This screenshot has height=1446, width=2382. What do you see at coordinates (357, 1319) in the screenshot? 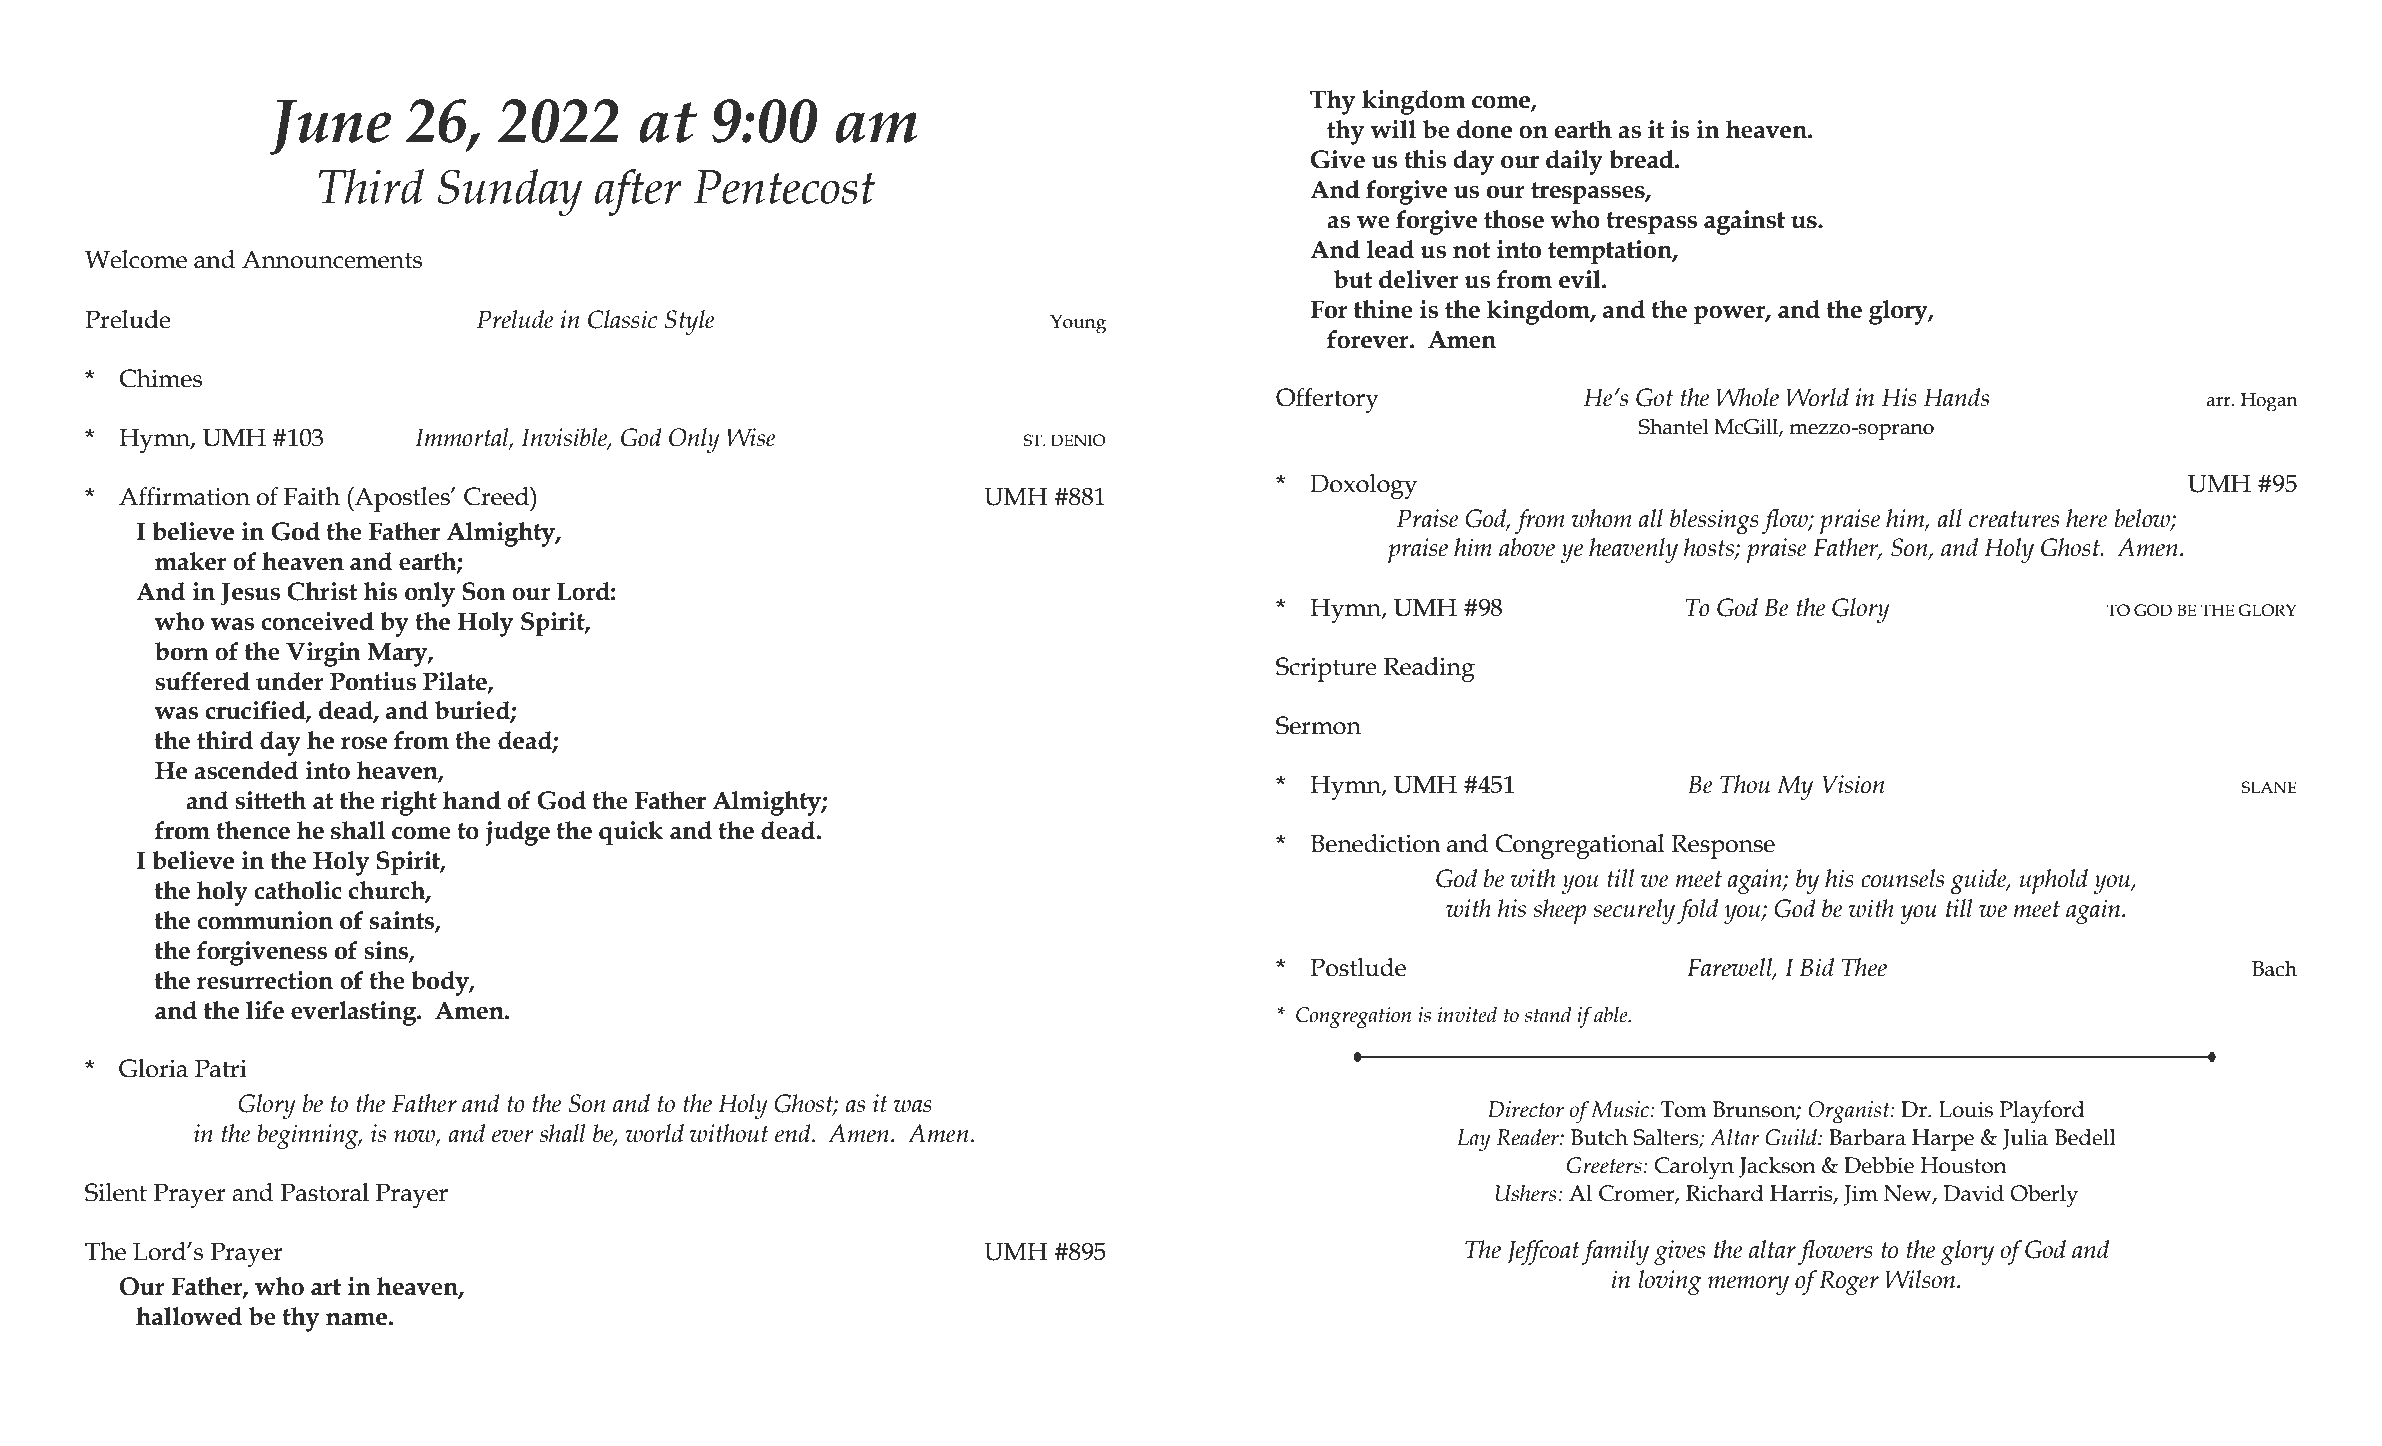
I see `name` at bounding box center [357, 1319].
